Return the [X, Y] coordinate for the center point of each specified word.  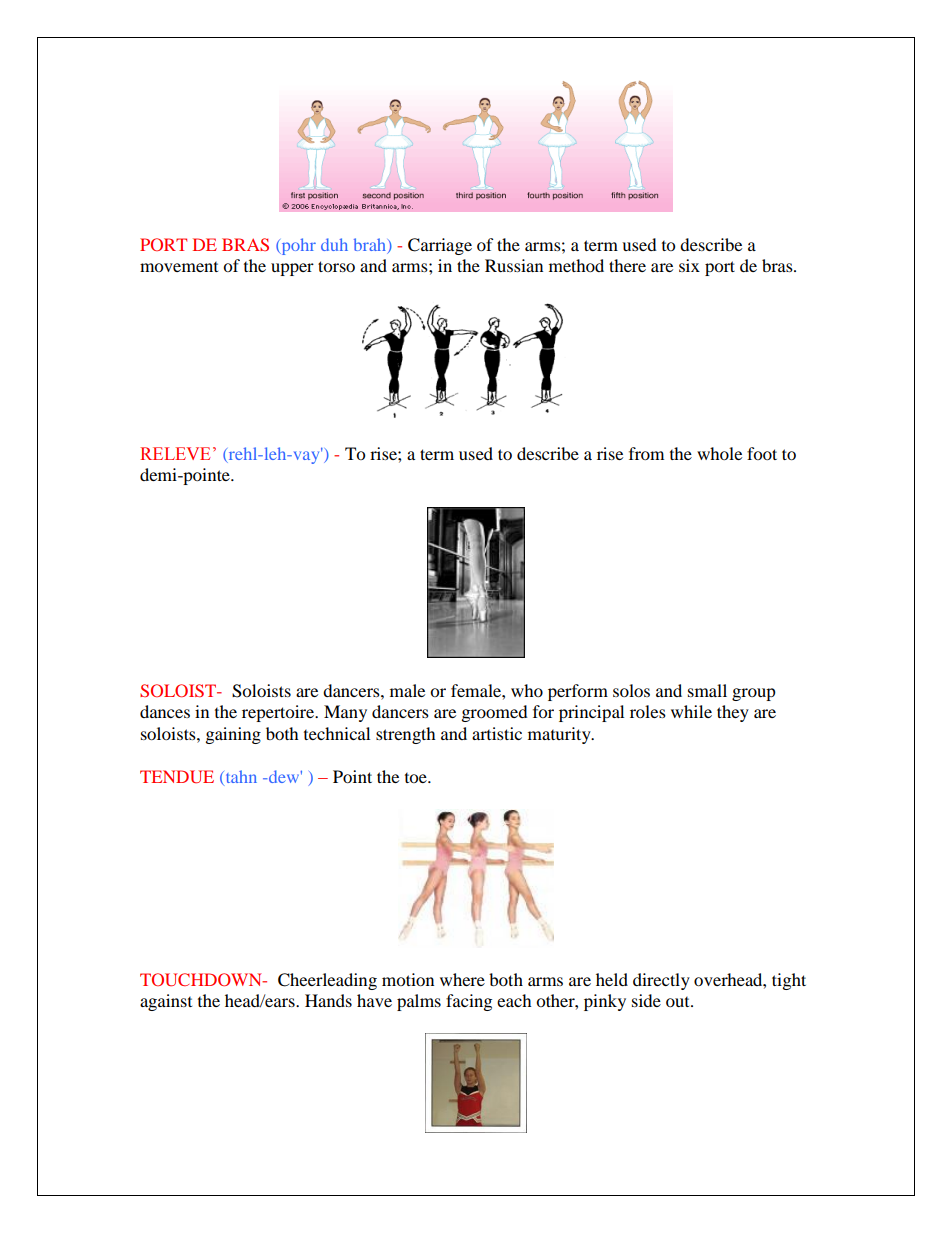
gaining [233, 735]
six [689, 265]
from [646, 453]
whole [719, 453]
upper [292, 269]
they [733, 713]
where [462, 979]
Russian [514, 265]
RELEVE [175, 453]
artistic [497, 733]
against [166, 1002]
